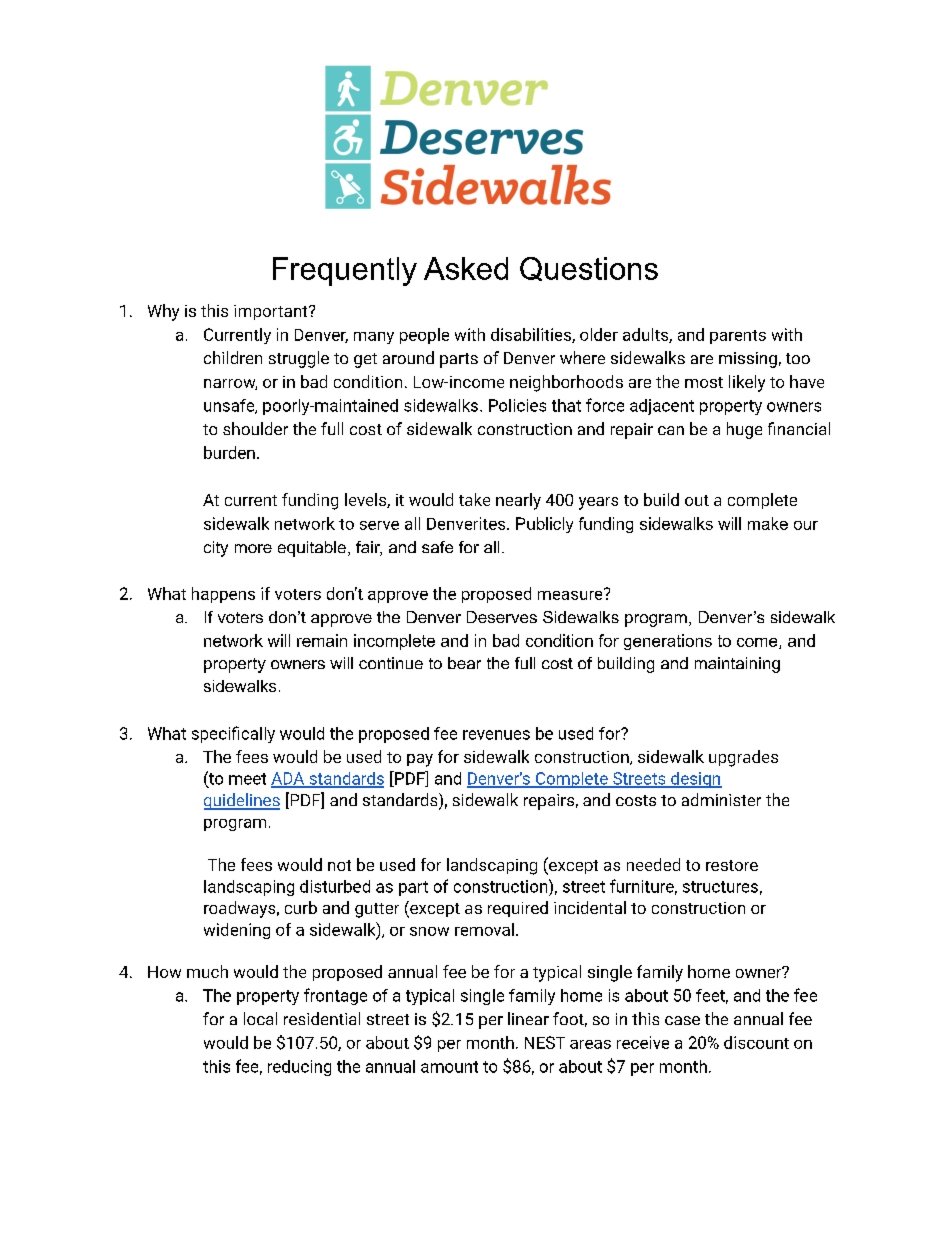 This document has width=952, height=1233. Describe the element at coordinates (721, 799) in the document. I see `administer` at that location.
